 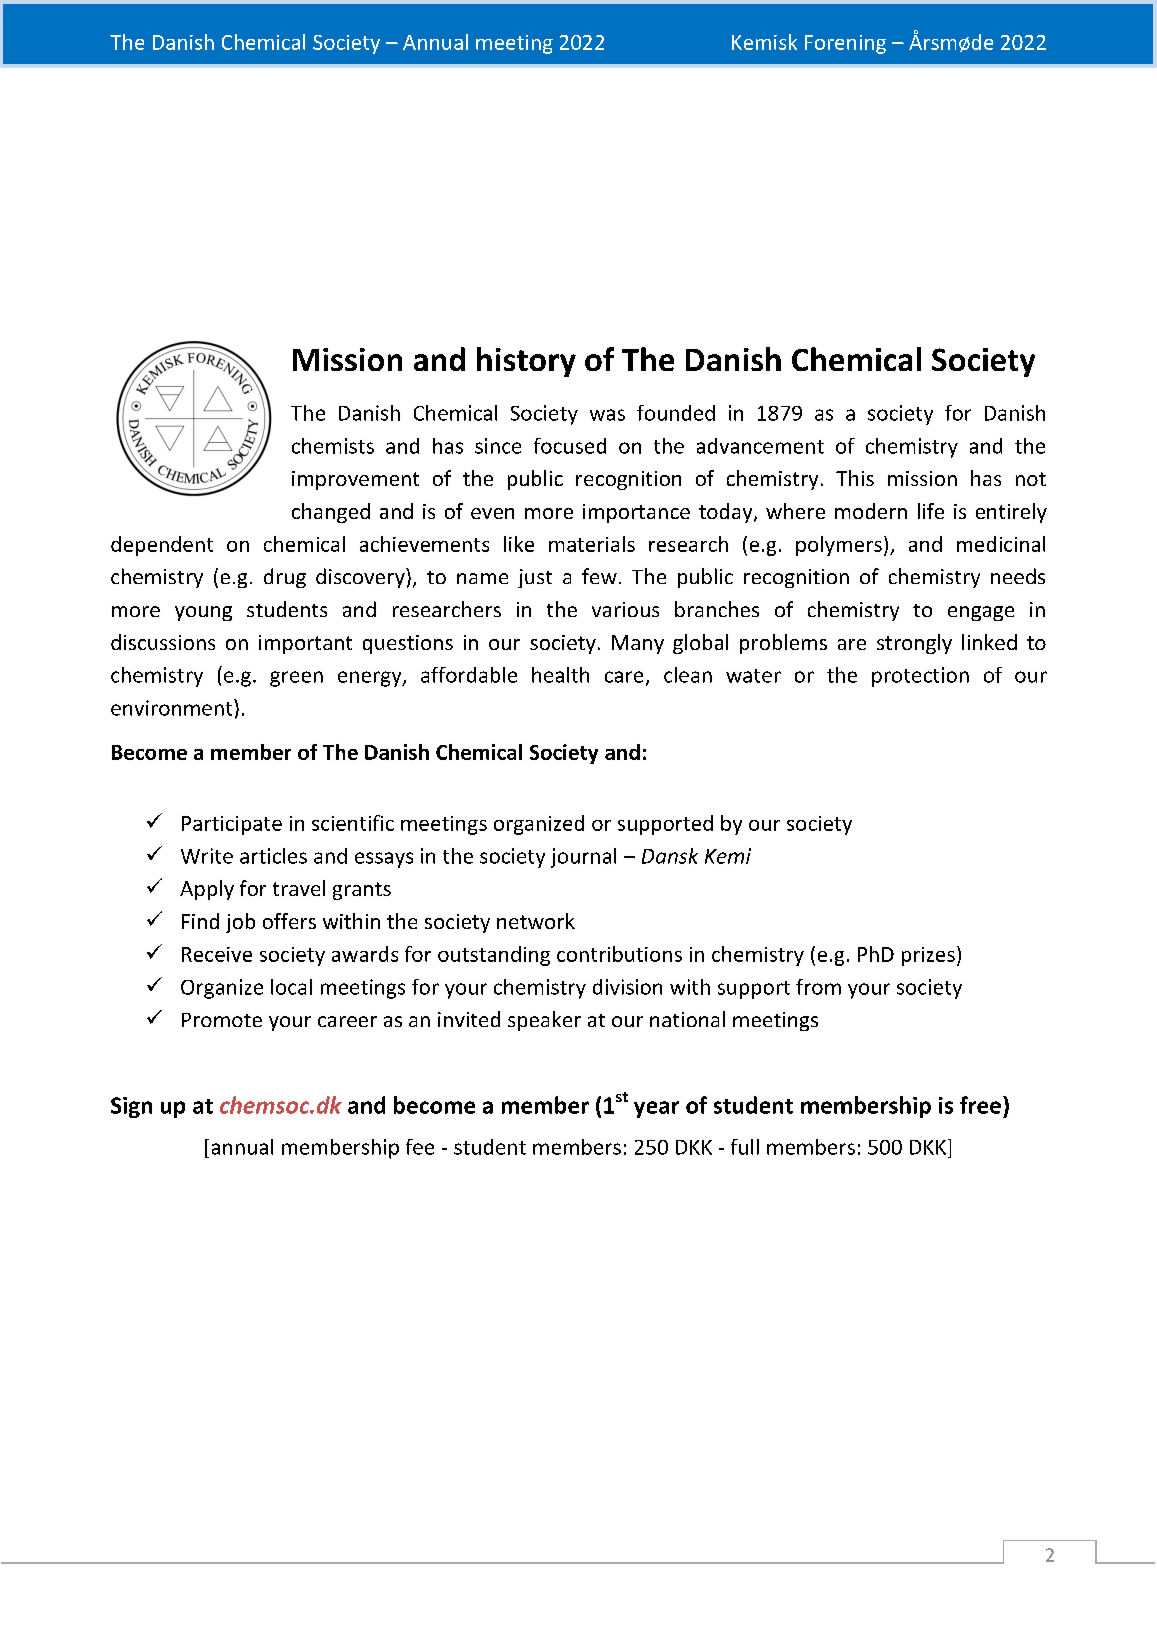 I want to click on was, so click(x=607, y=415).
